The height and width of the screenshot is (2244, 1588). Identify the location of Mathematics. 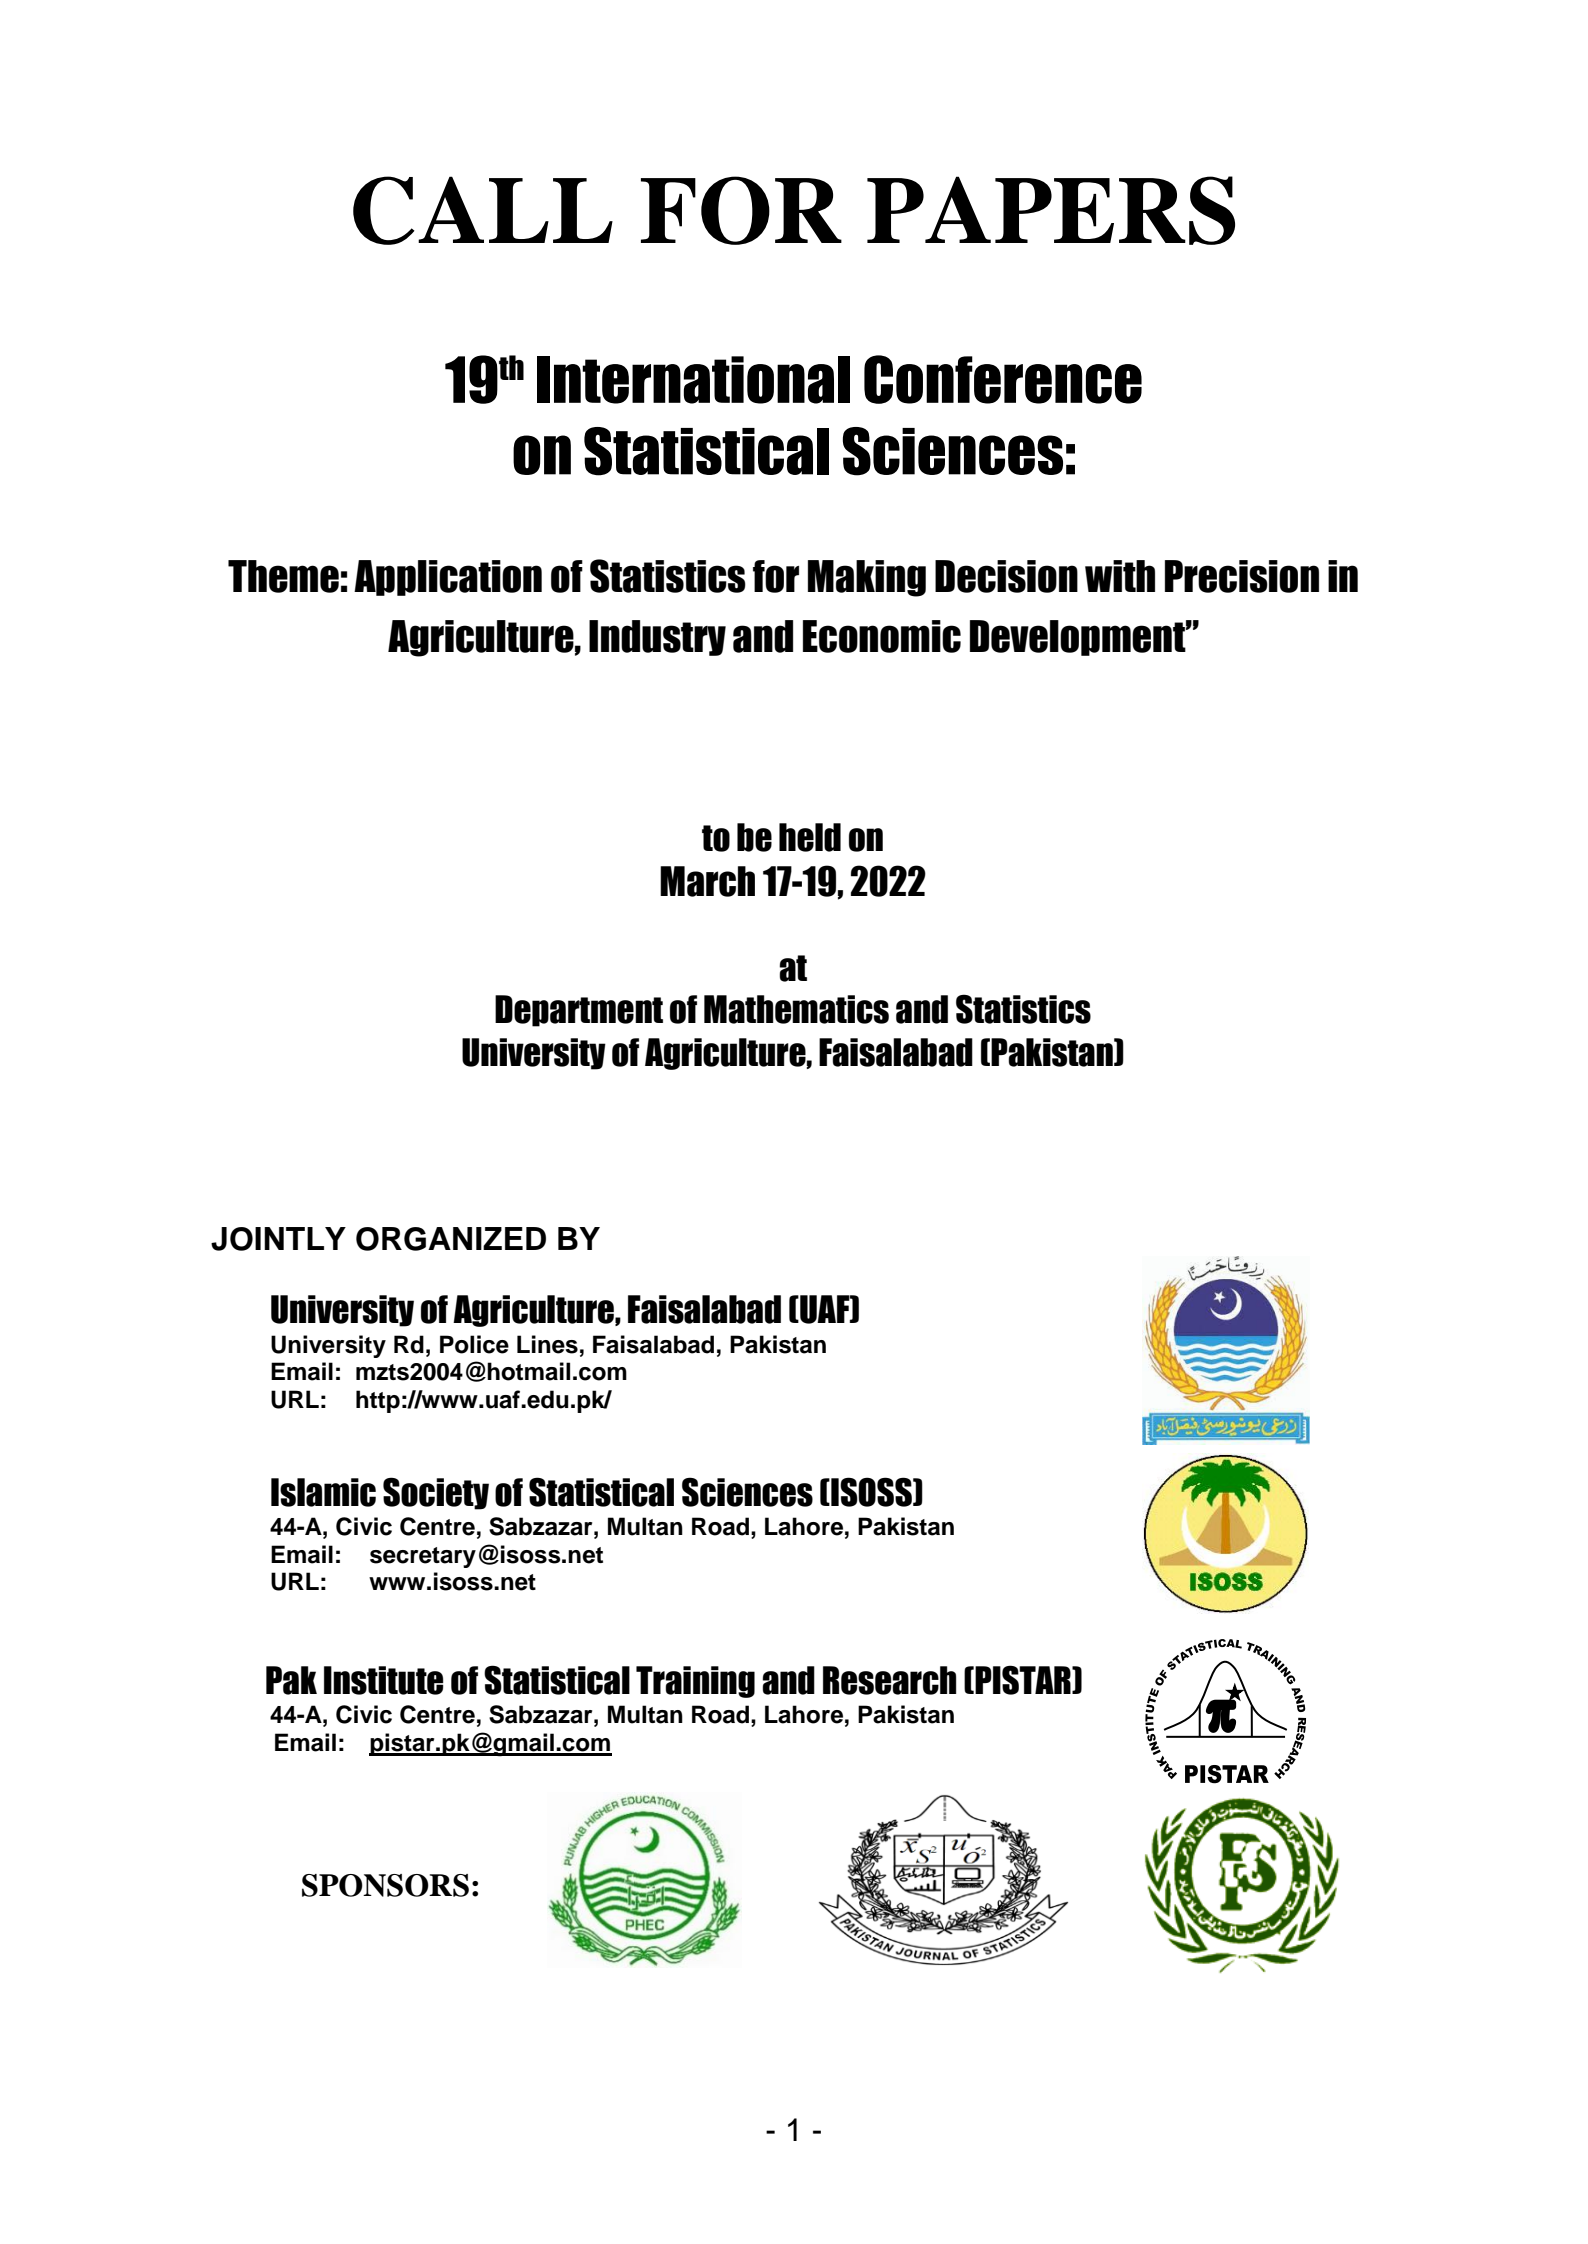
(796, 1009).
